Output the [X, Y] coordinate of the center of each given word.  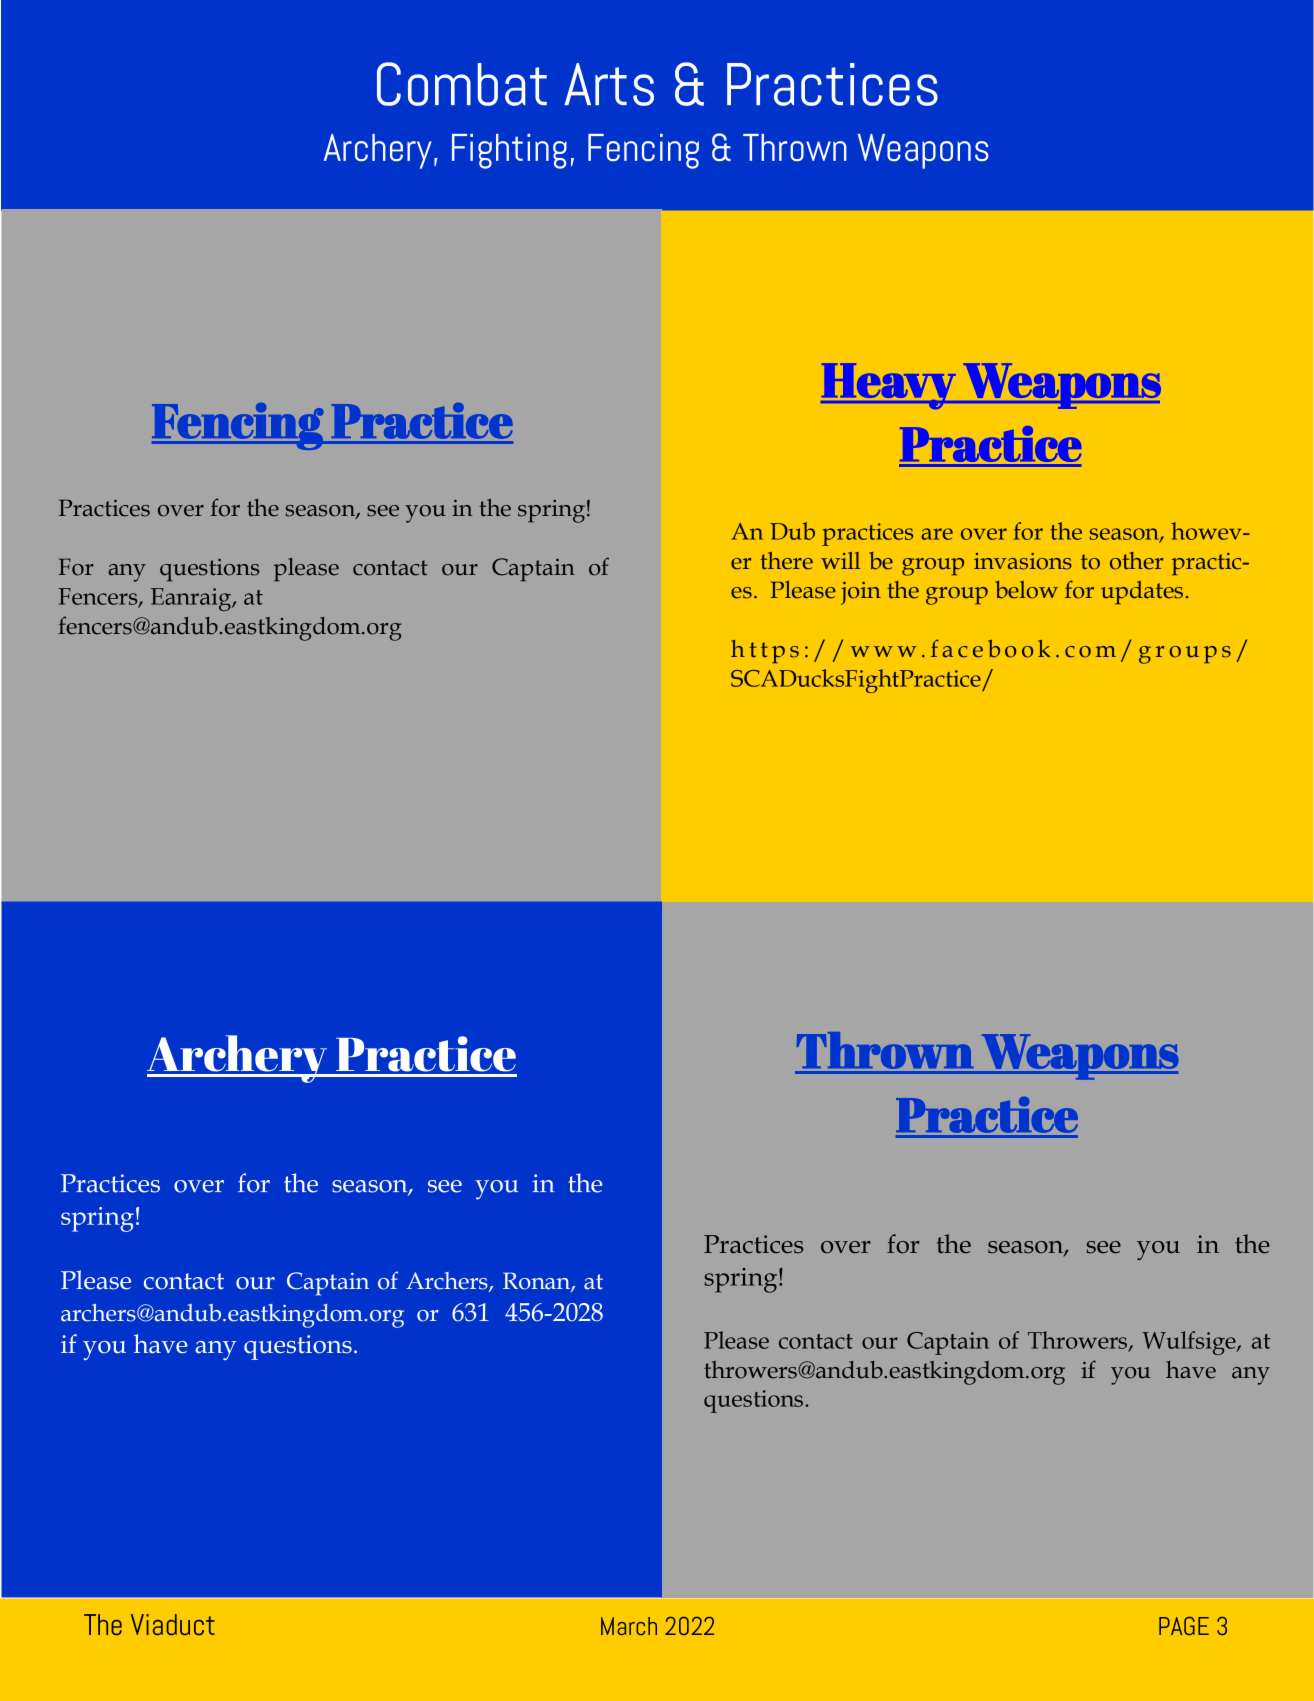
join [861, 593]
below [1026, 590]
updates [1142, 592]
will [840, 560]
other [1136, 561]
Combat [462, 84]
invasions [1023, 561]
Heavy [889, 386]
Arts [609, 84]
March [629, 1626]
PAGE [1184, 1626]
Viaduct [173, 1624]
